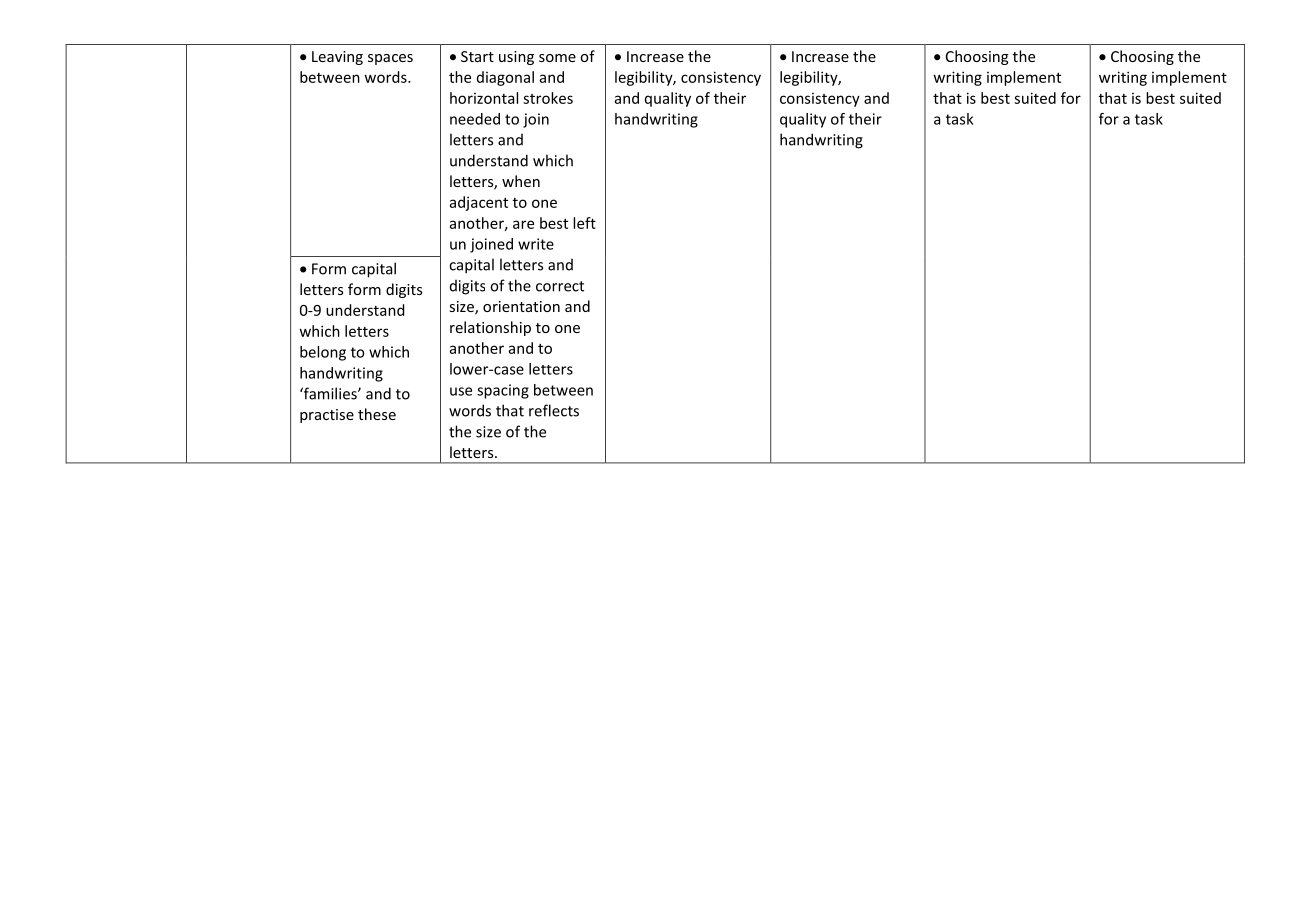  Describe the element at coordinates (377, 414) in the screenshot. I see `these` at that location.
